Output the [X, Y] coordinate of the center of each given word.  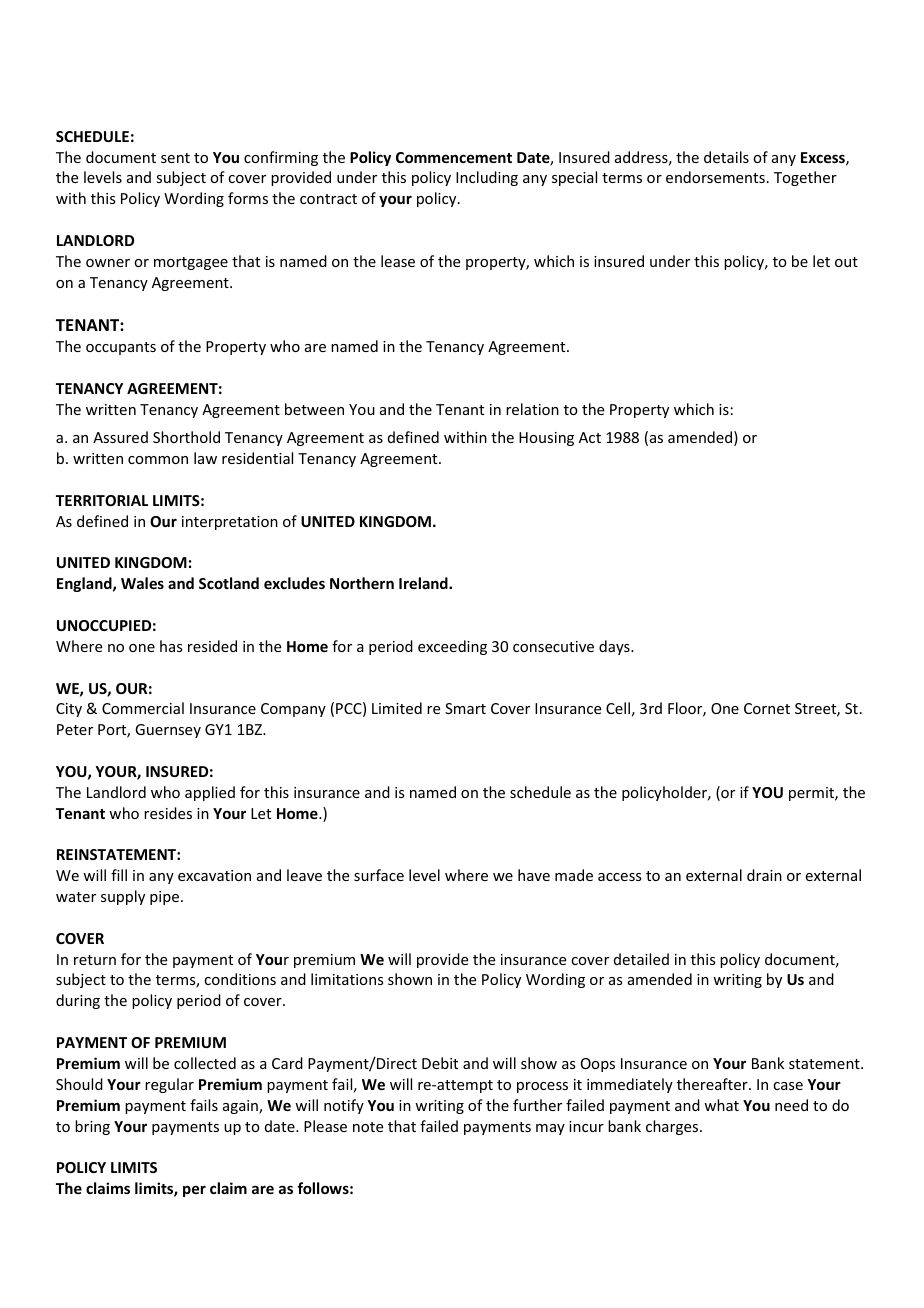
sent [175, 158]
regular [169, 1085]
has [171, 646]
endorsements [715, 177]
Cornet [767, 708]
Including [487, 178]
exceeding [452, 647]
